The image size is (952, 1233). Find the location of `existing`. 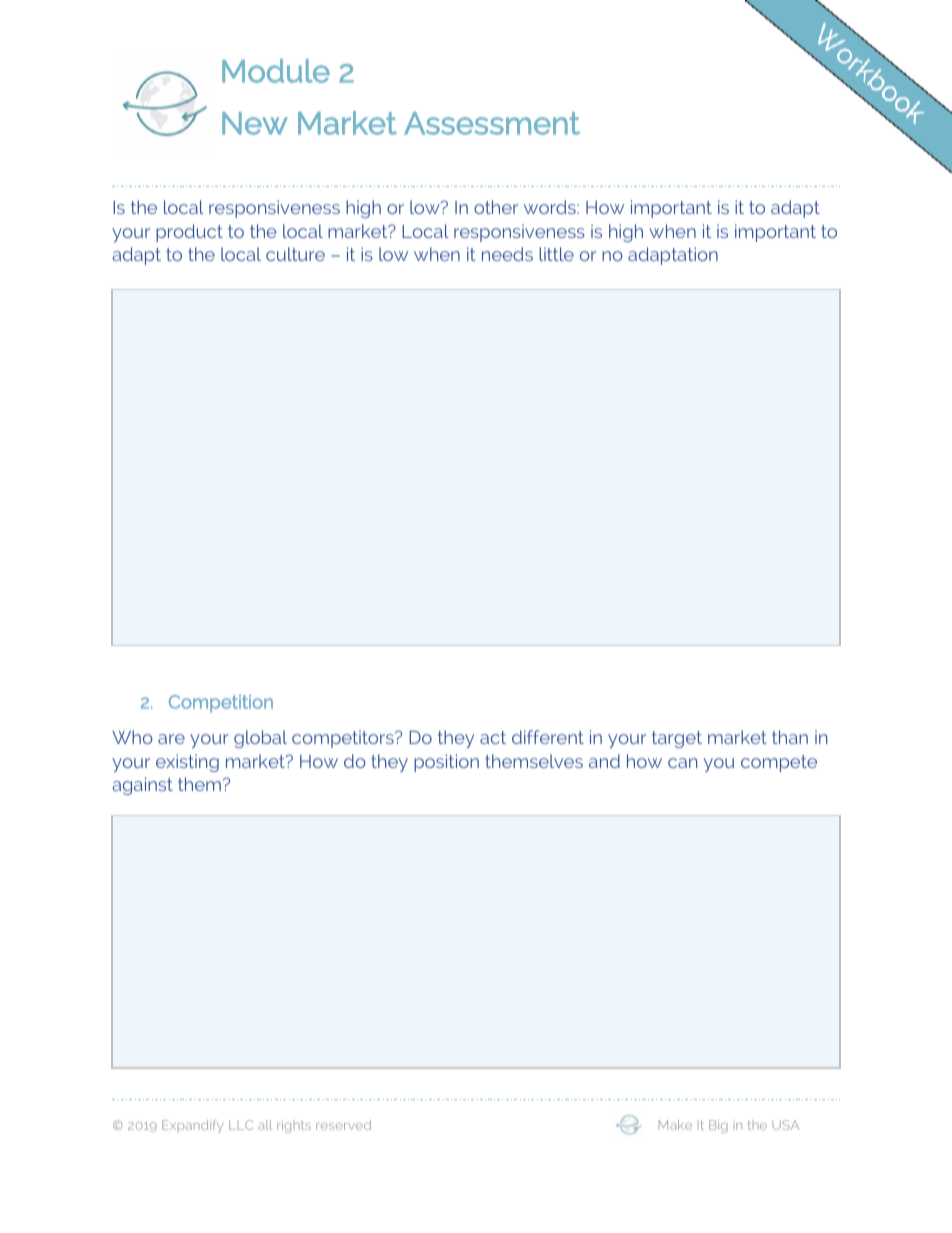

existing is located at coordinates (187, 763).
